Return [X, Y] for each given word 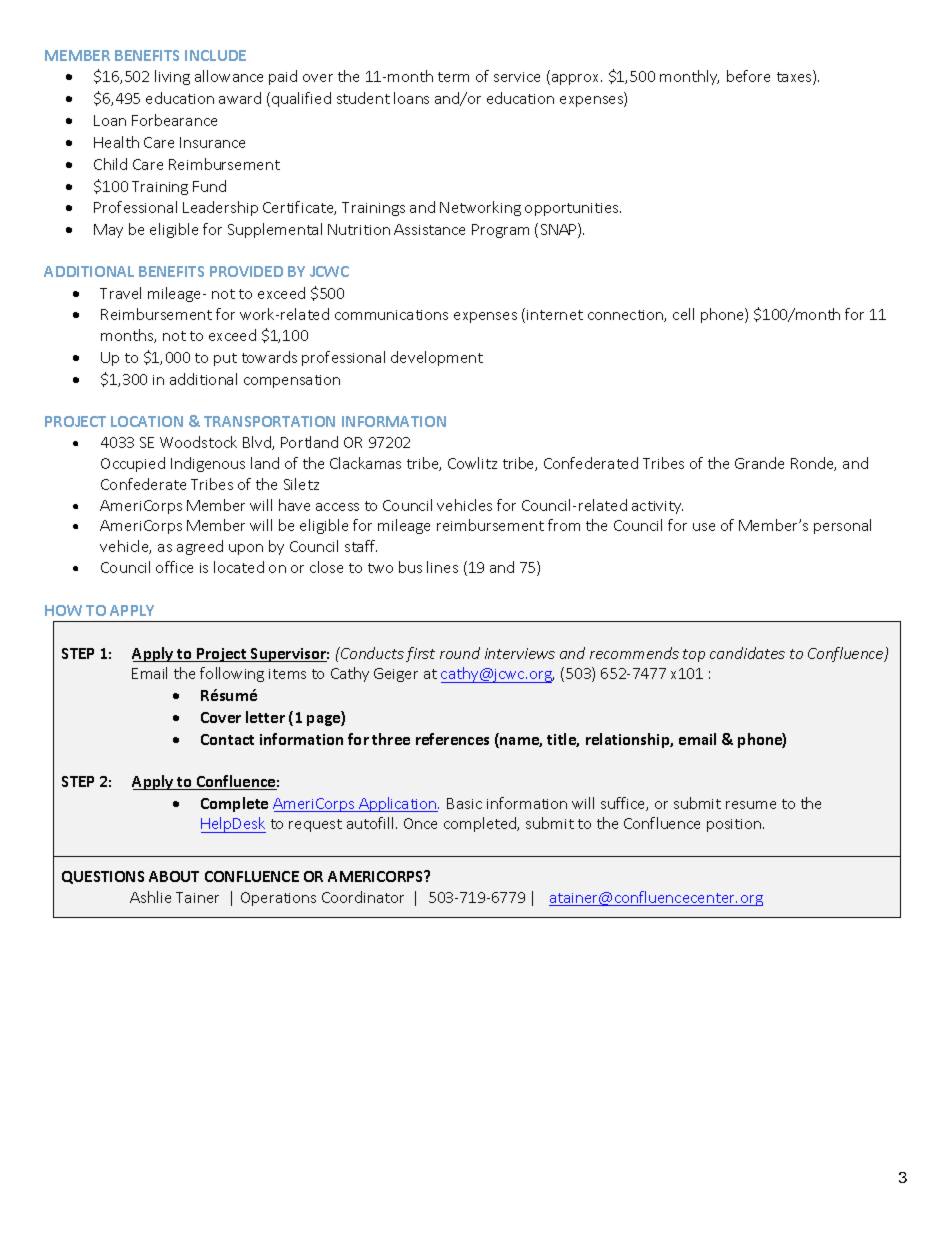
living [172, 77]
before [748, 76]
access [337, 507]
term [453, 77]
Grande [759, 463]
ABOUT [174, 876]
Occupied [133, 464]
